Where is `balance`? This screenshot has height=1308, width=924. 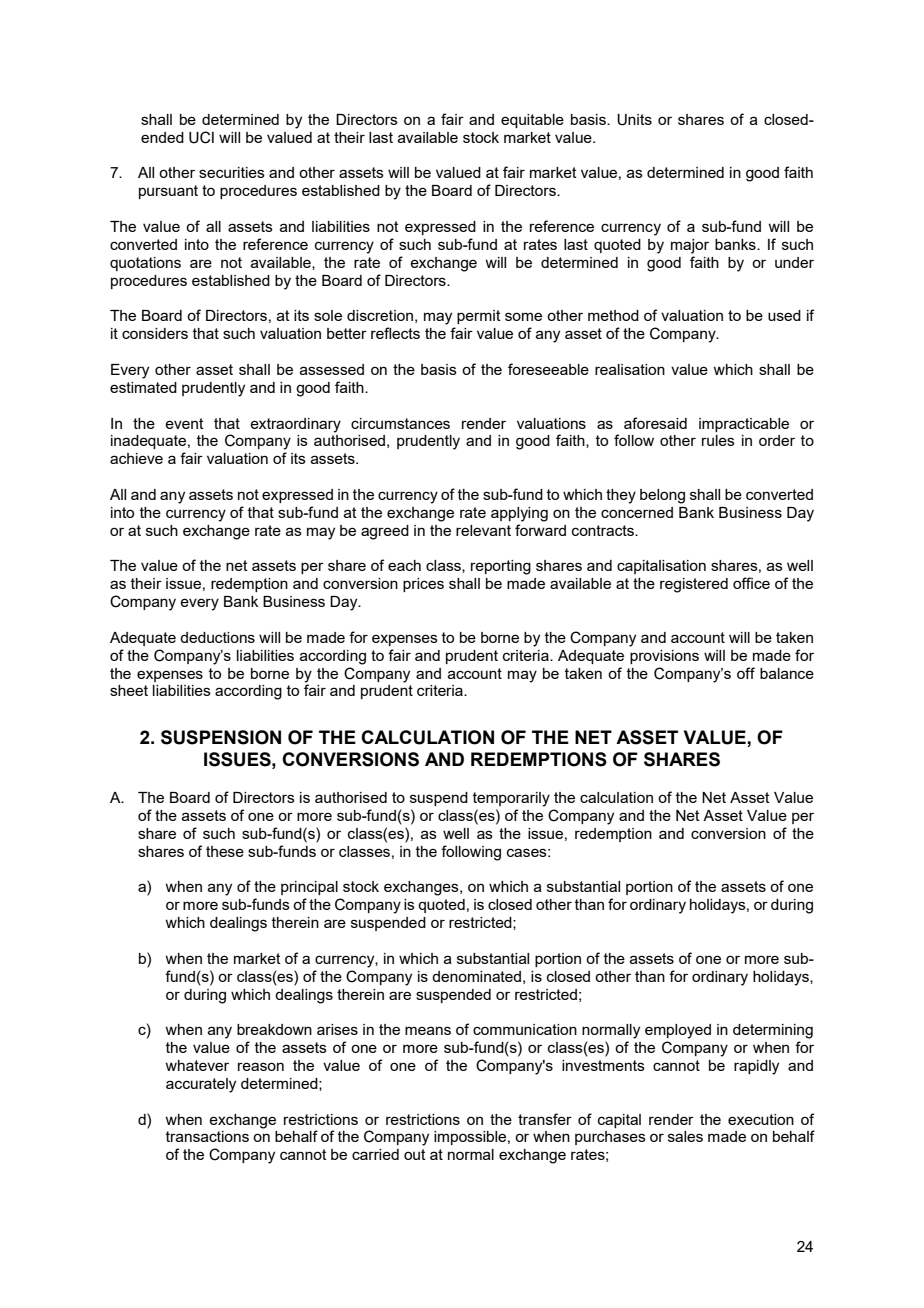
balance is located at coordinates (787, 673).
